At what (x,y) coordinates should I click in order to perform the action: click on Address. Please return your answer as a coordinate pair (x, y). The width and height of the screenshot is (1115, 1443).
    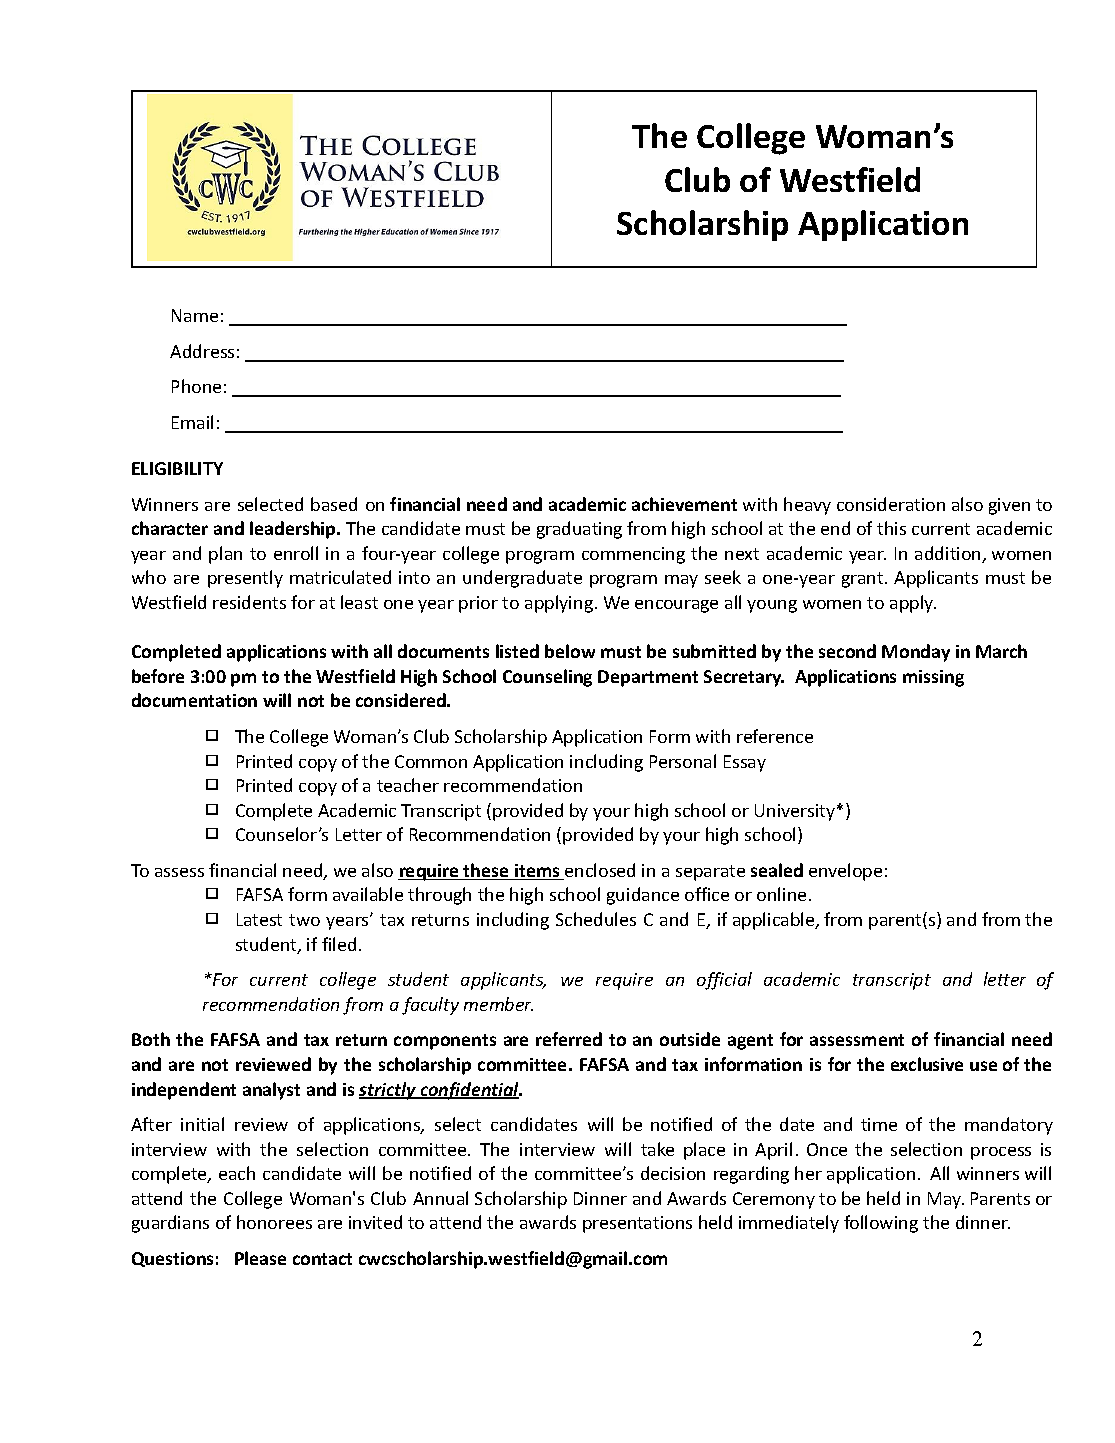
    Looking at the image, I should click on (202, 351).
